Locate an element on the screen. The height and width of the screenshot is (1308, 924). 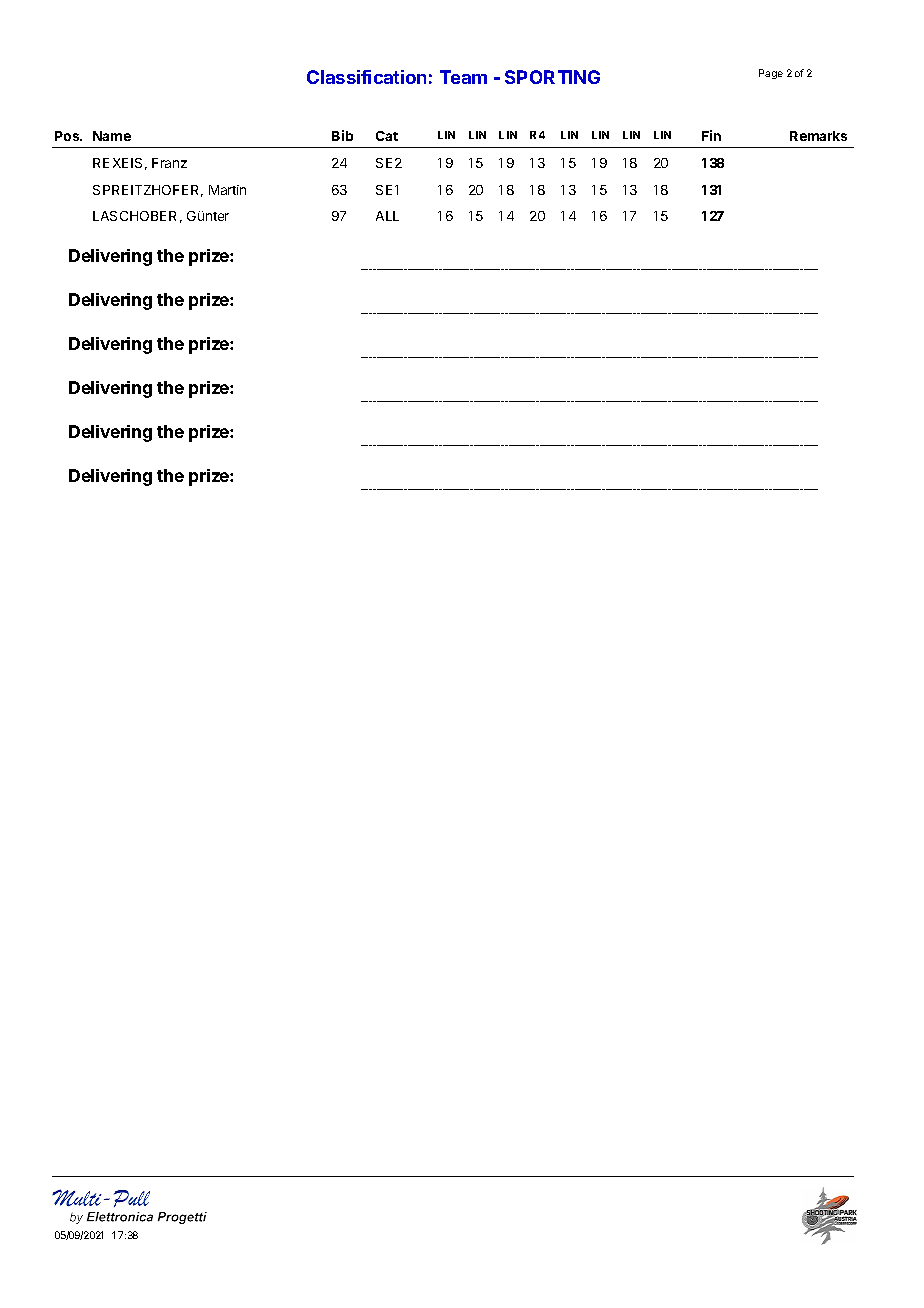
Name is located at coordinates (112, 136).
